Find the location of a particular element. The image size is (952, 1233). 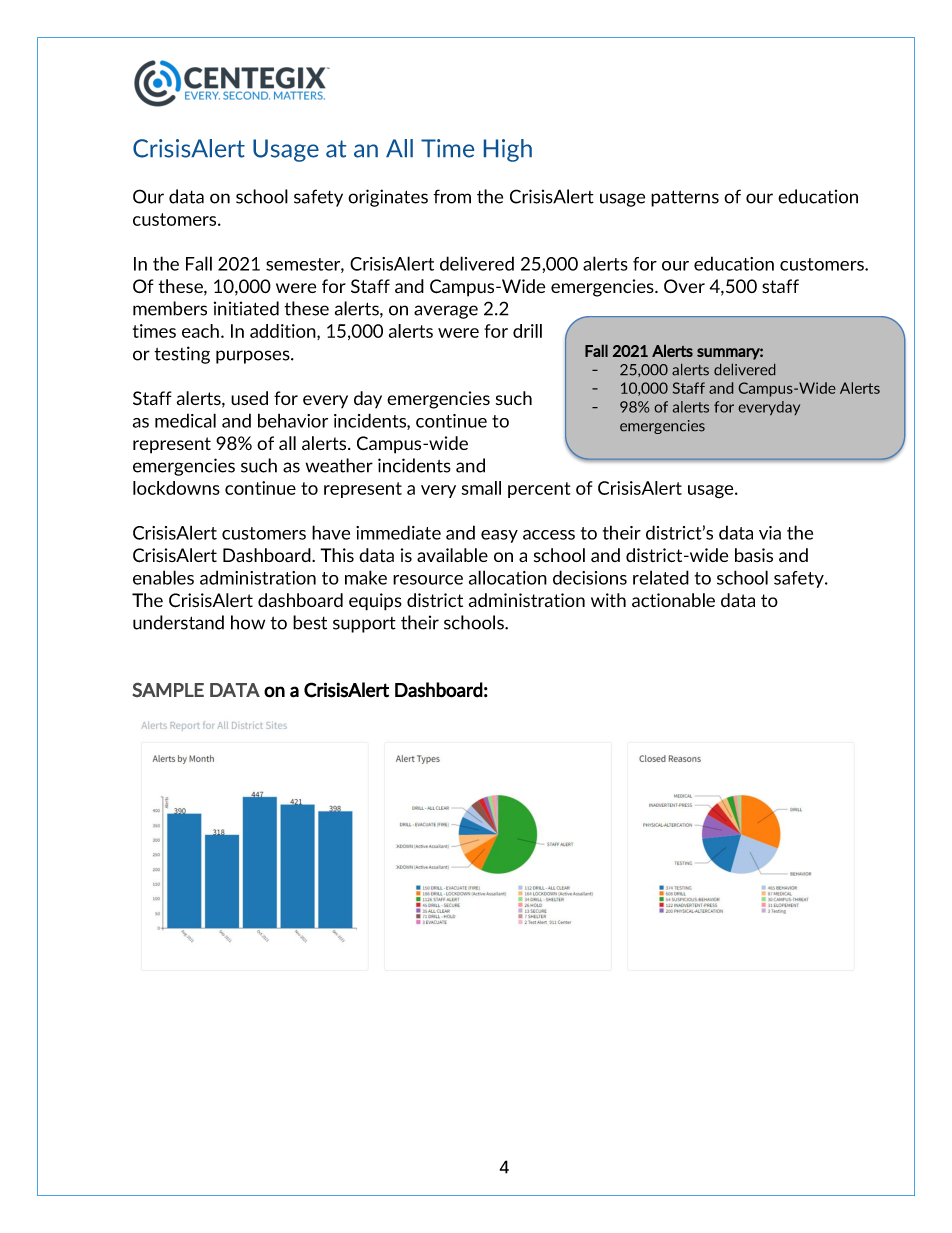

SAMPLE is located at coordinates (168, 690).
